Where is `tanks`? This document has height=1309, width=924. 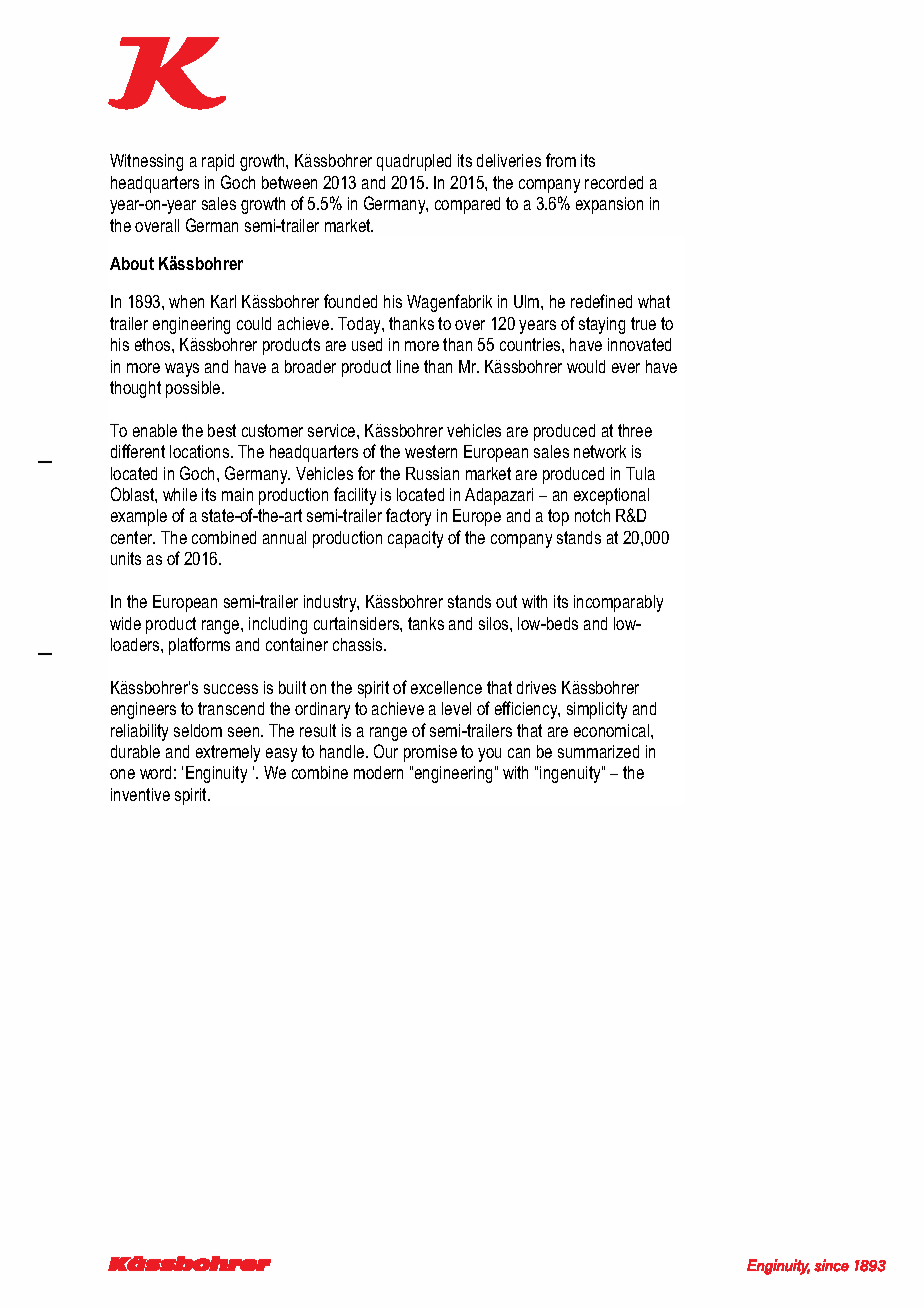
tanks is located at coordinates (426, 623).
